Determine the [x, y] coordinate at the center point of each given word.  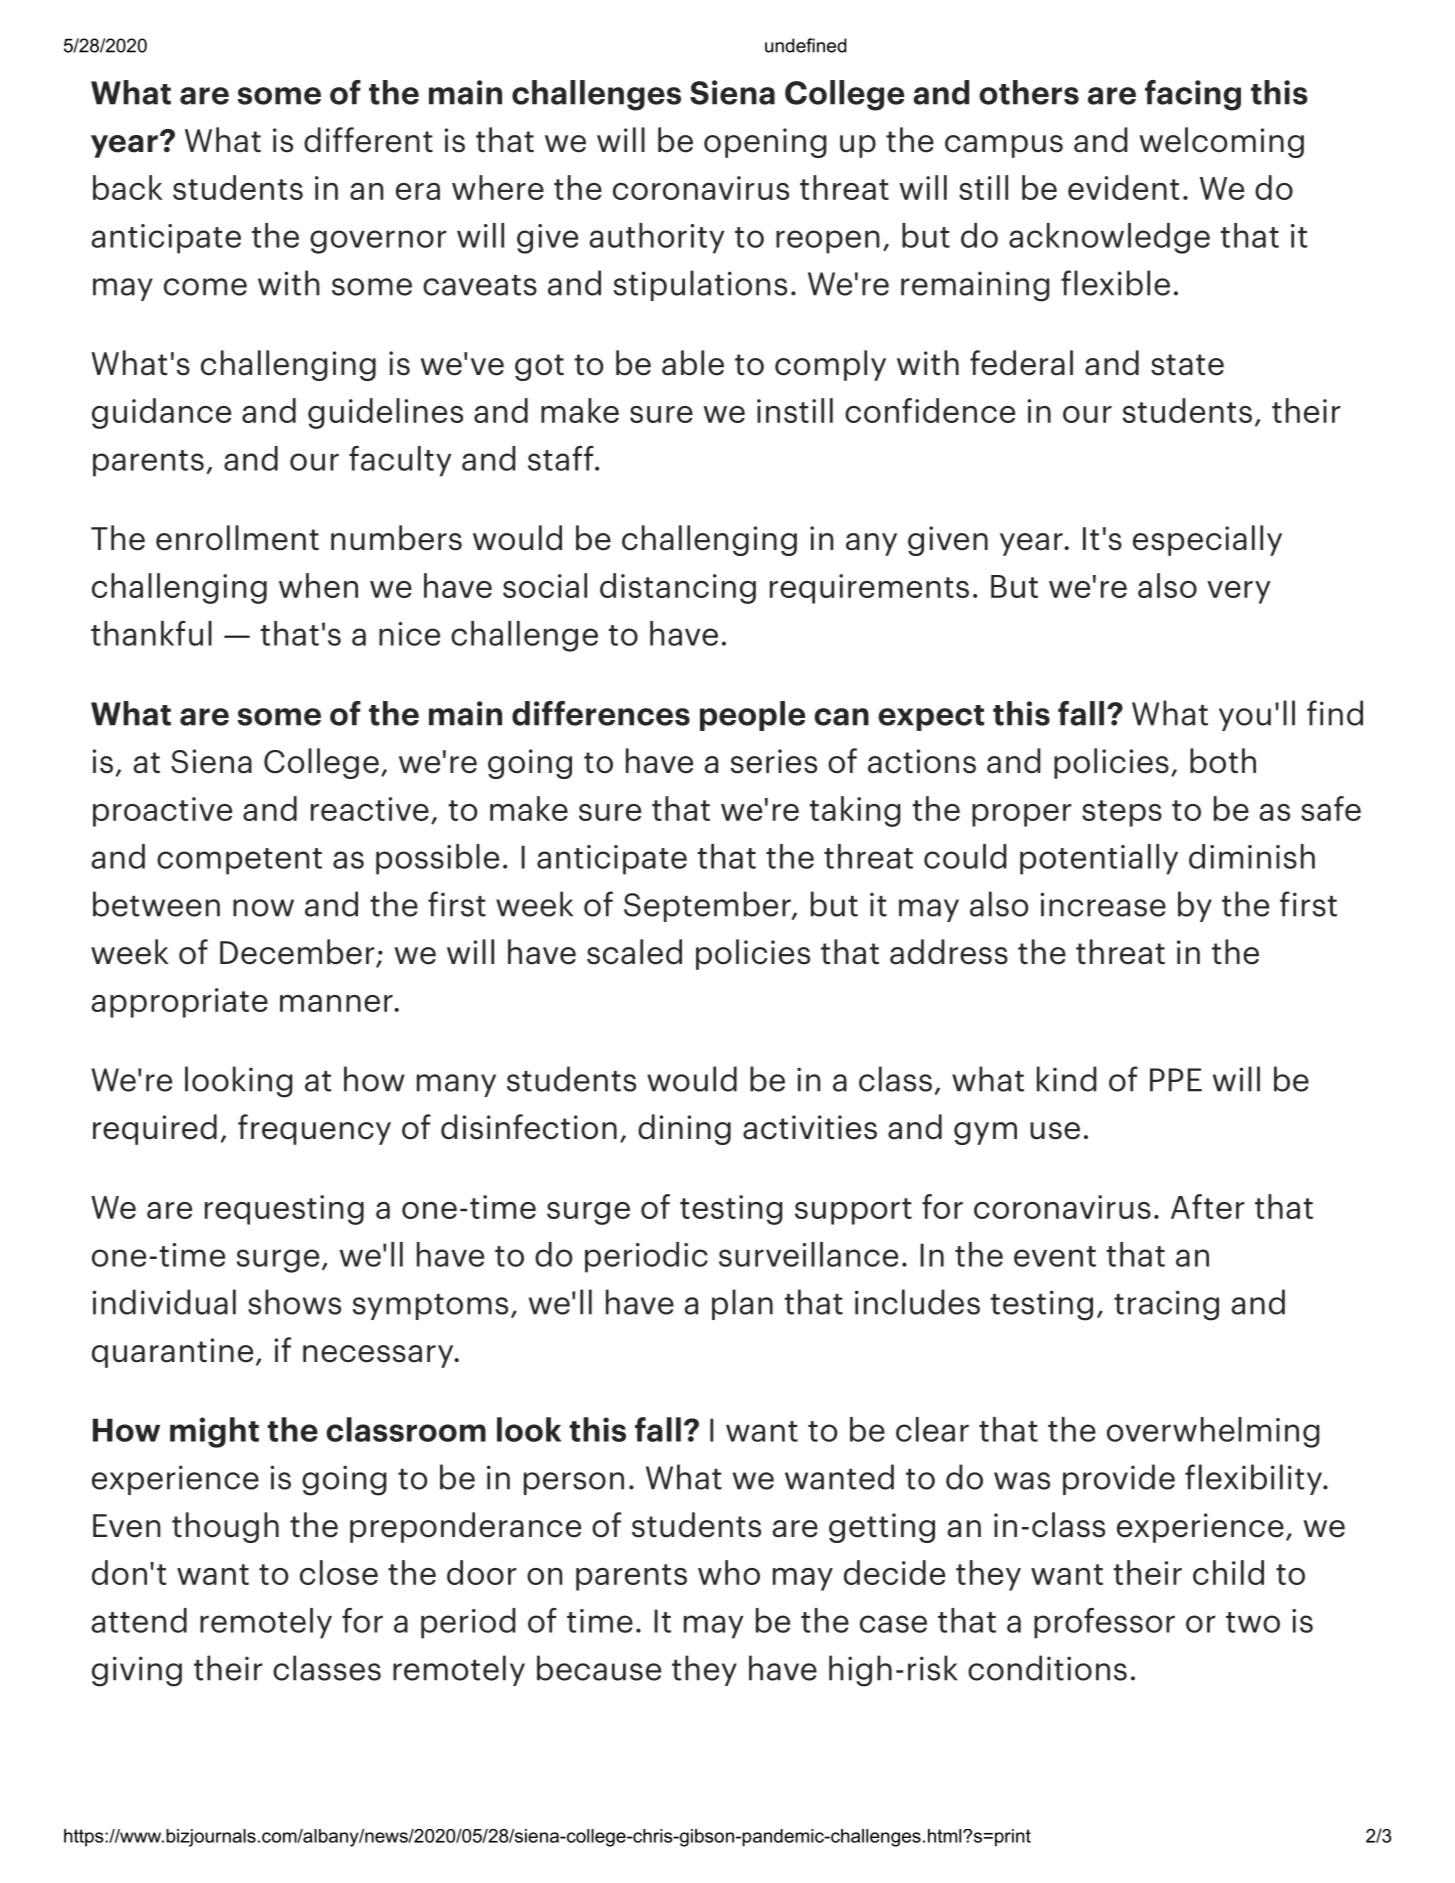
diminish [1252, 856]
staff [562, 458]
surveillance [808, 1254]
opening [765, 143]
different [368, 140]
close [339, 1572]
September [708, 906]
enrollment [237, 538]
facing [1193, 95]
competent [239, 861]
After [1208, 1206]
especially [1207, 540]
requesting [284, 1210]
